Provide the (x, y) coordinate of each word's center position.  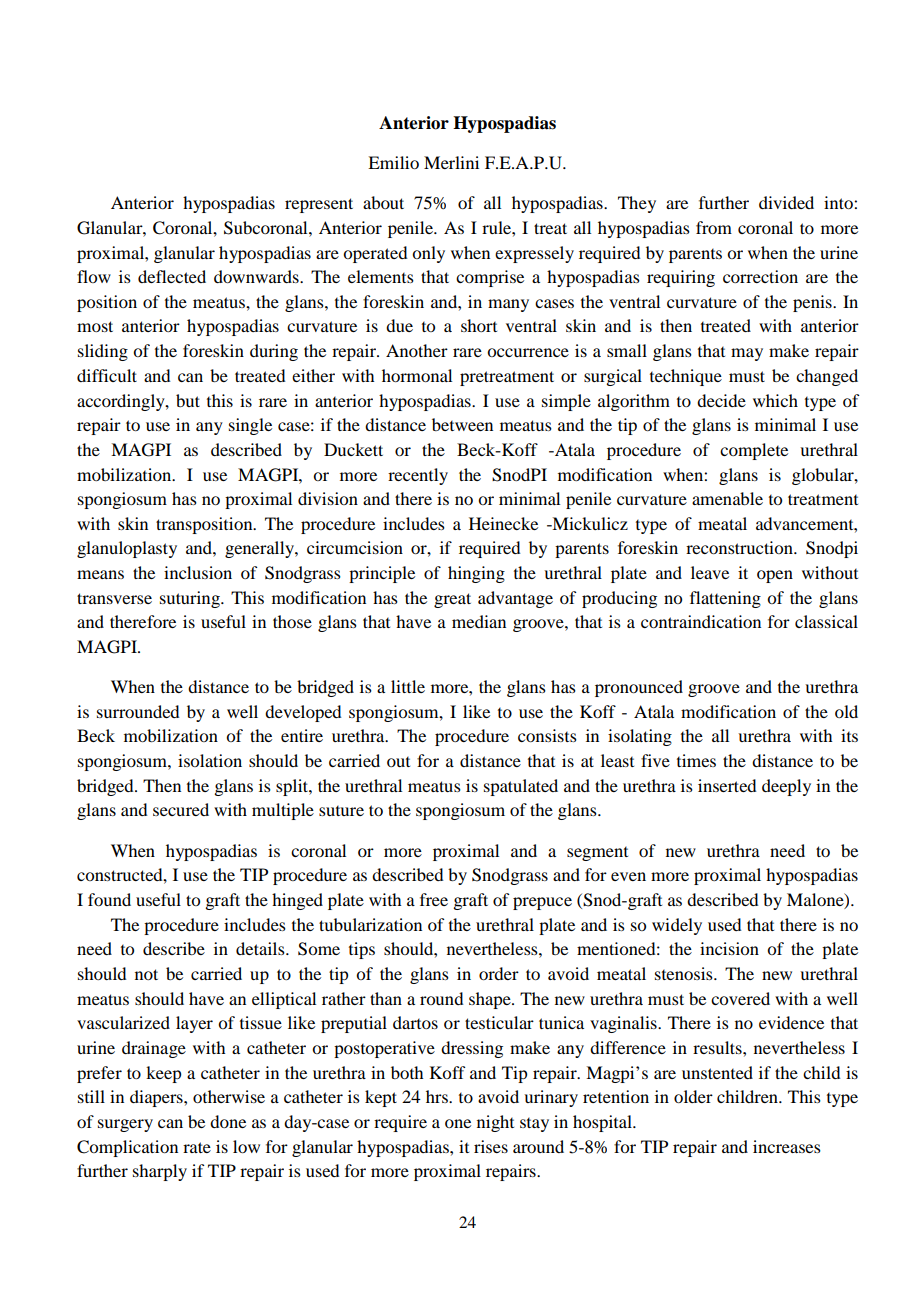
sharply (160, 1172)
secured (181, 809)
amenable (727, 498)
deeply (786, 787)
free (434, 899)
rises (491, 1146)
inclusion (198, 572)
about (383, 202)
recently (418, 476)
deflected (172, 276)
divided (786, 202)
